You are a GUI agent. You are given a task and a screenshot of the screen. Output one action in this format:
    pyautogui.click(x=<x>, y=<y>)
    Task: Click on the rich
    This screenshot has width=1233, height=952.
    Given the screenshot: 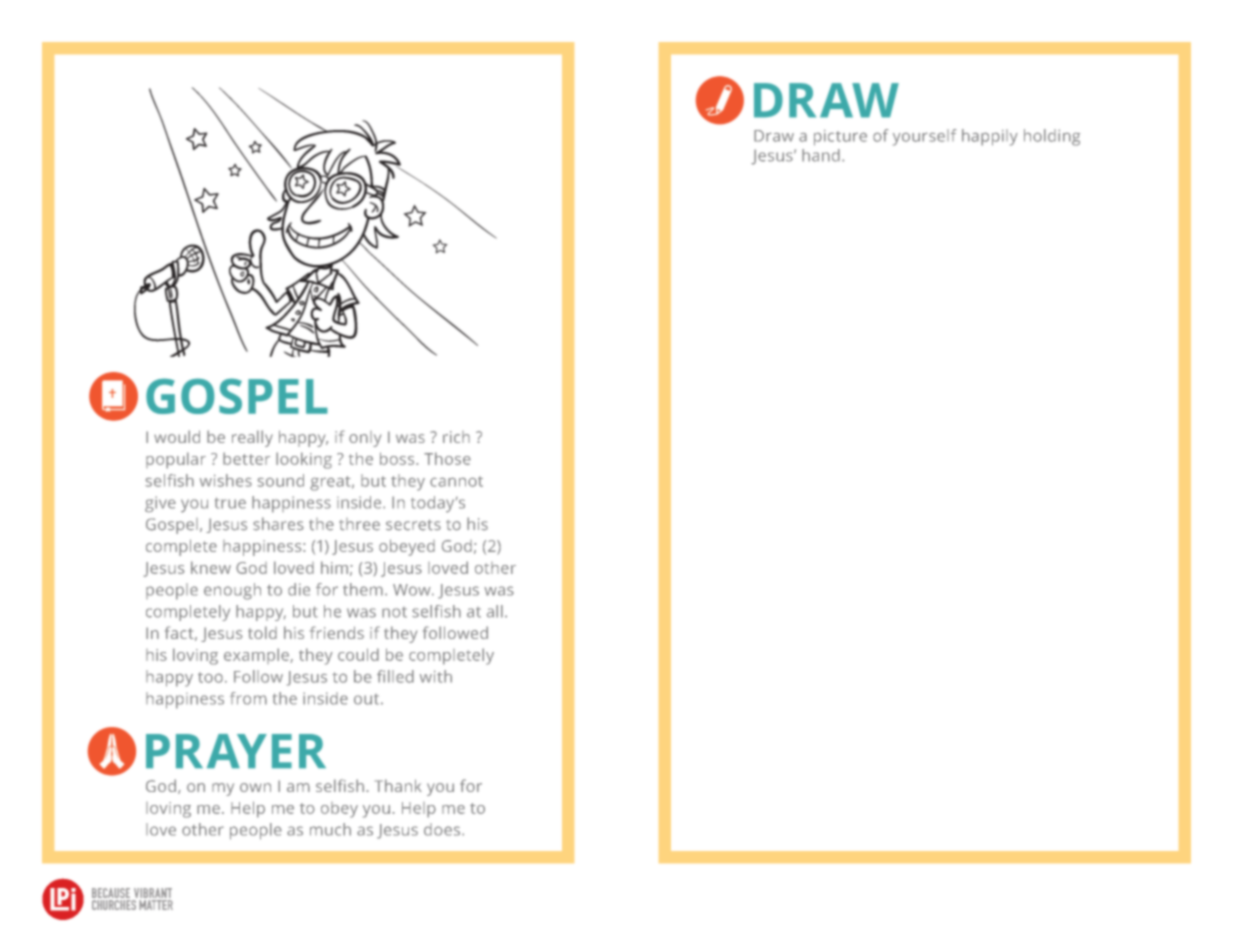 What is the action you would take?
    pyautogui.click(x=456, y=437)
